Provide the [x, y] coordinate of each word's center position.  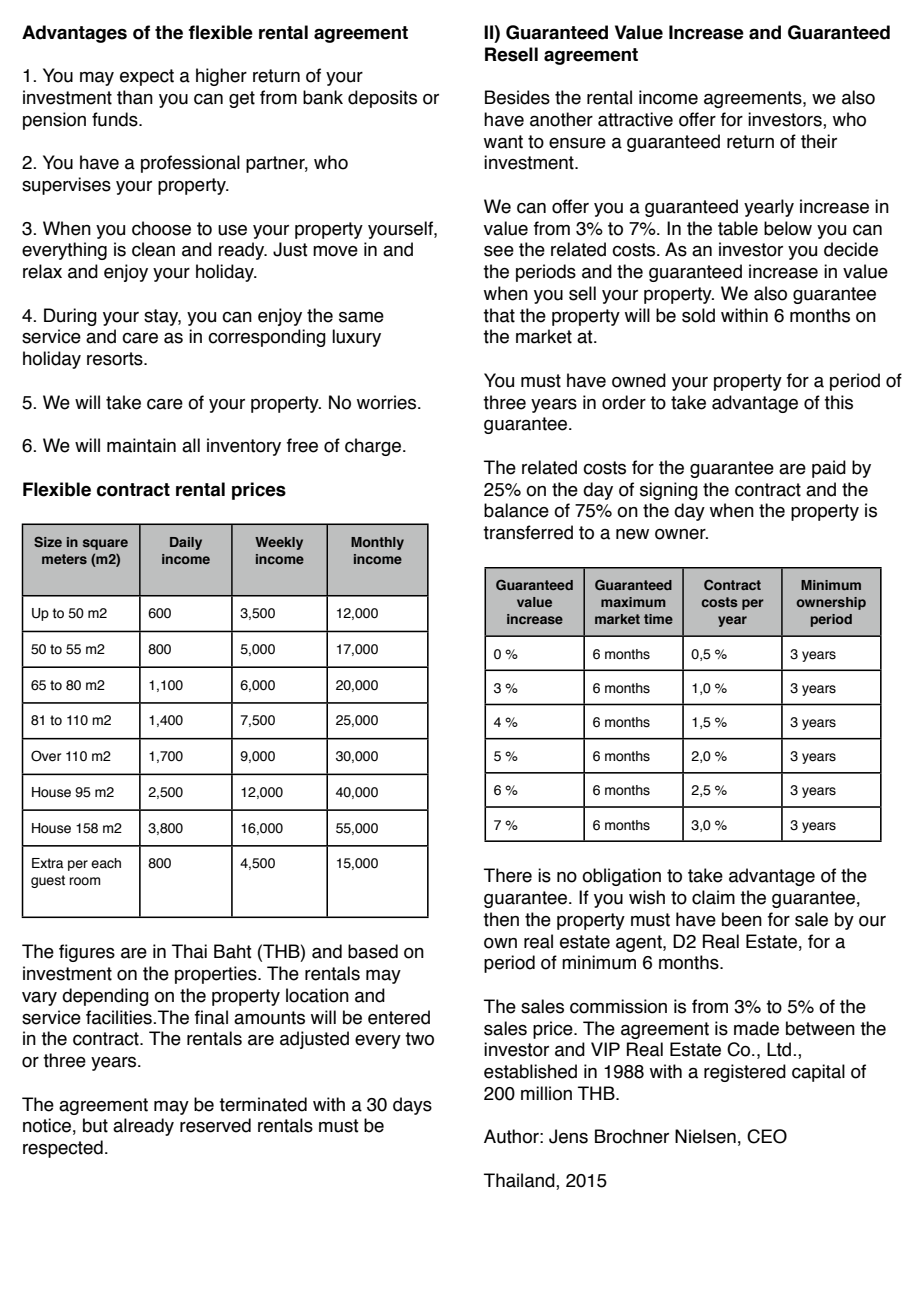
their [819, 141]
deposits [382, 99]
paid [829, 469]
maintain [141, 445]
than [135, 97]
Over [46, 756]
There [508, 875]
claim [713, 897]
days [412, 1106]
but [95, 1125]
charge [373, 447]
